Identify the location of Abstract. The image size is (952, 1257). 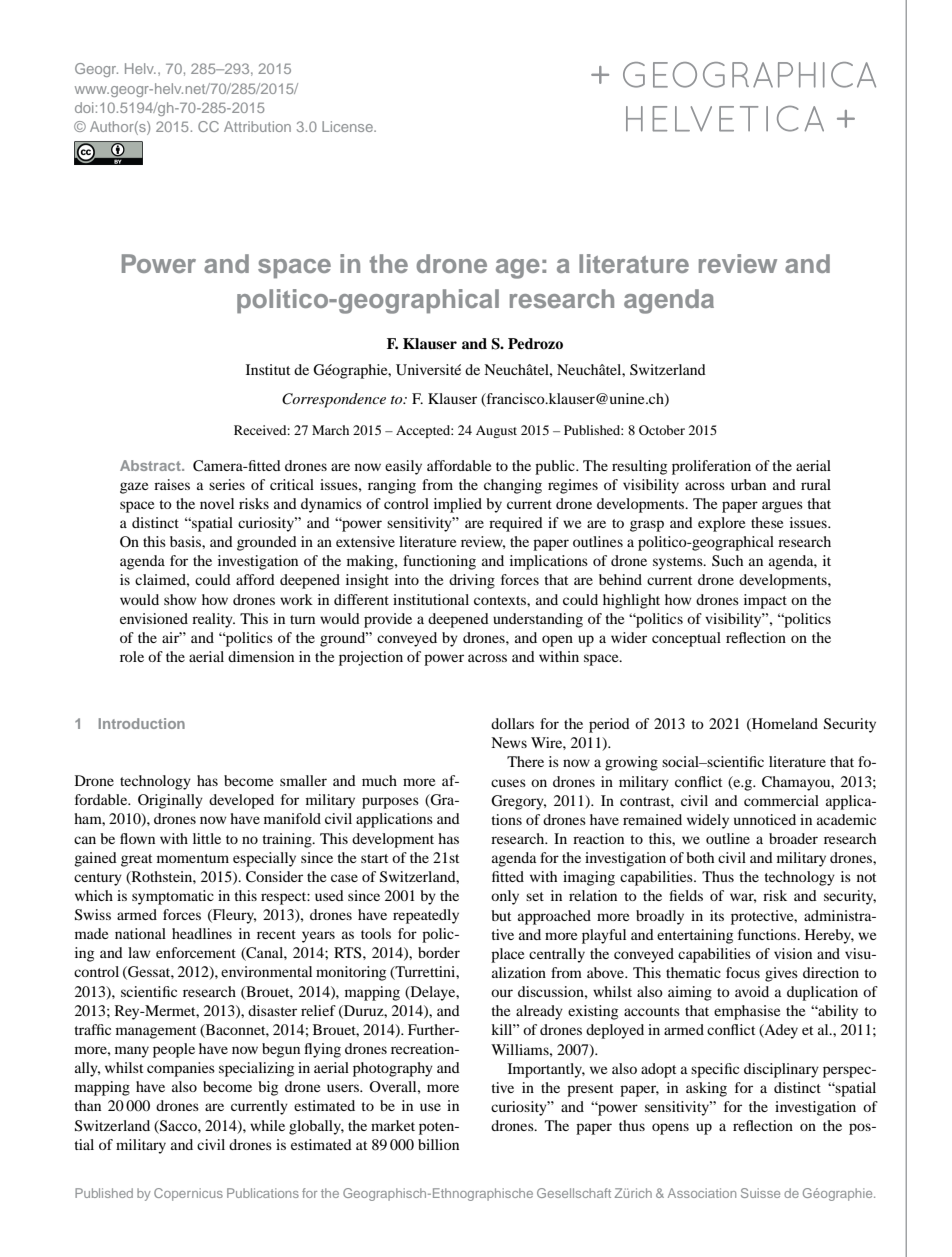
(151, 465).
